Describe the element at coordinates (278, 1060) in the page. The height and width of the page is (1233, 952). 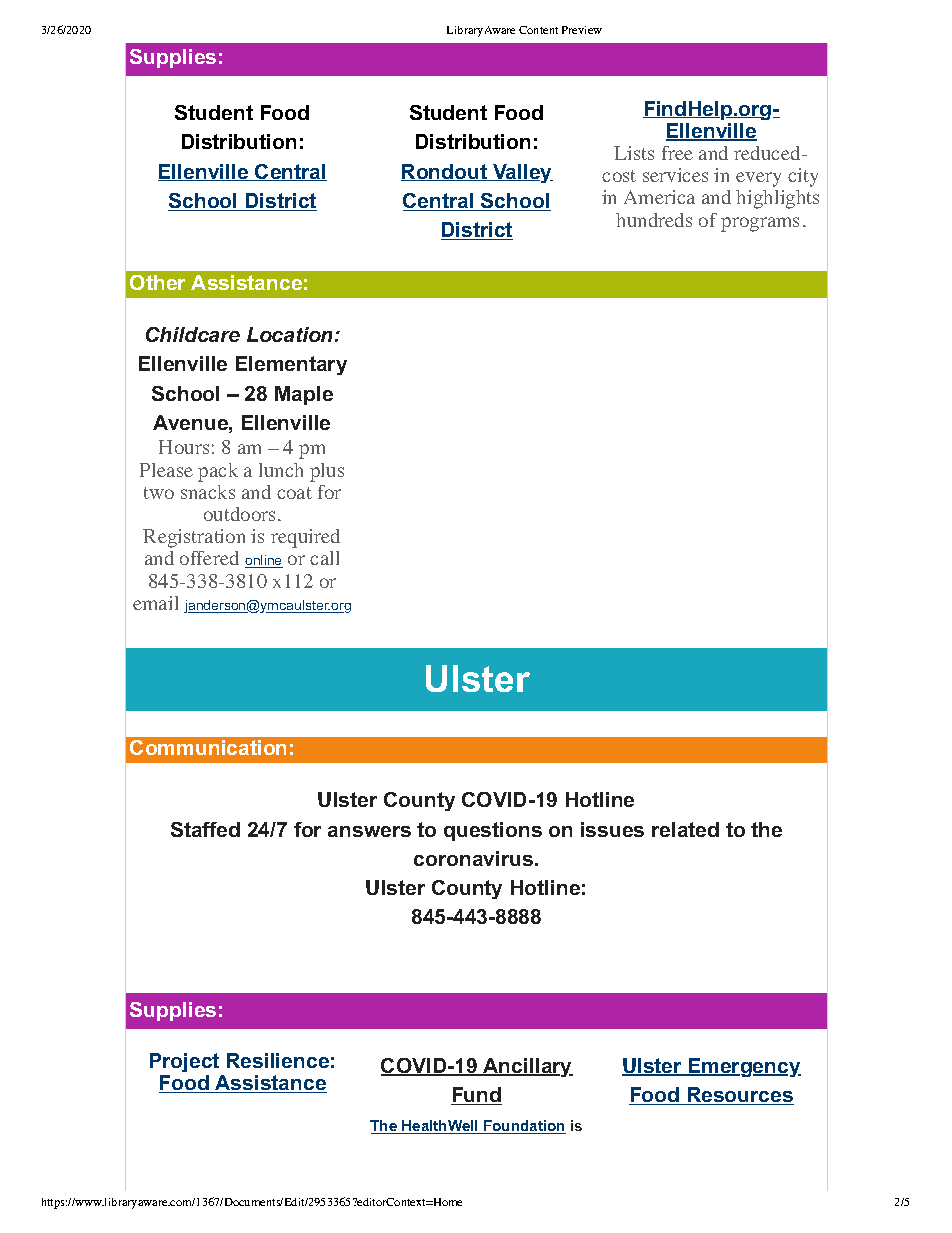
I see `Resilience` at that location.
